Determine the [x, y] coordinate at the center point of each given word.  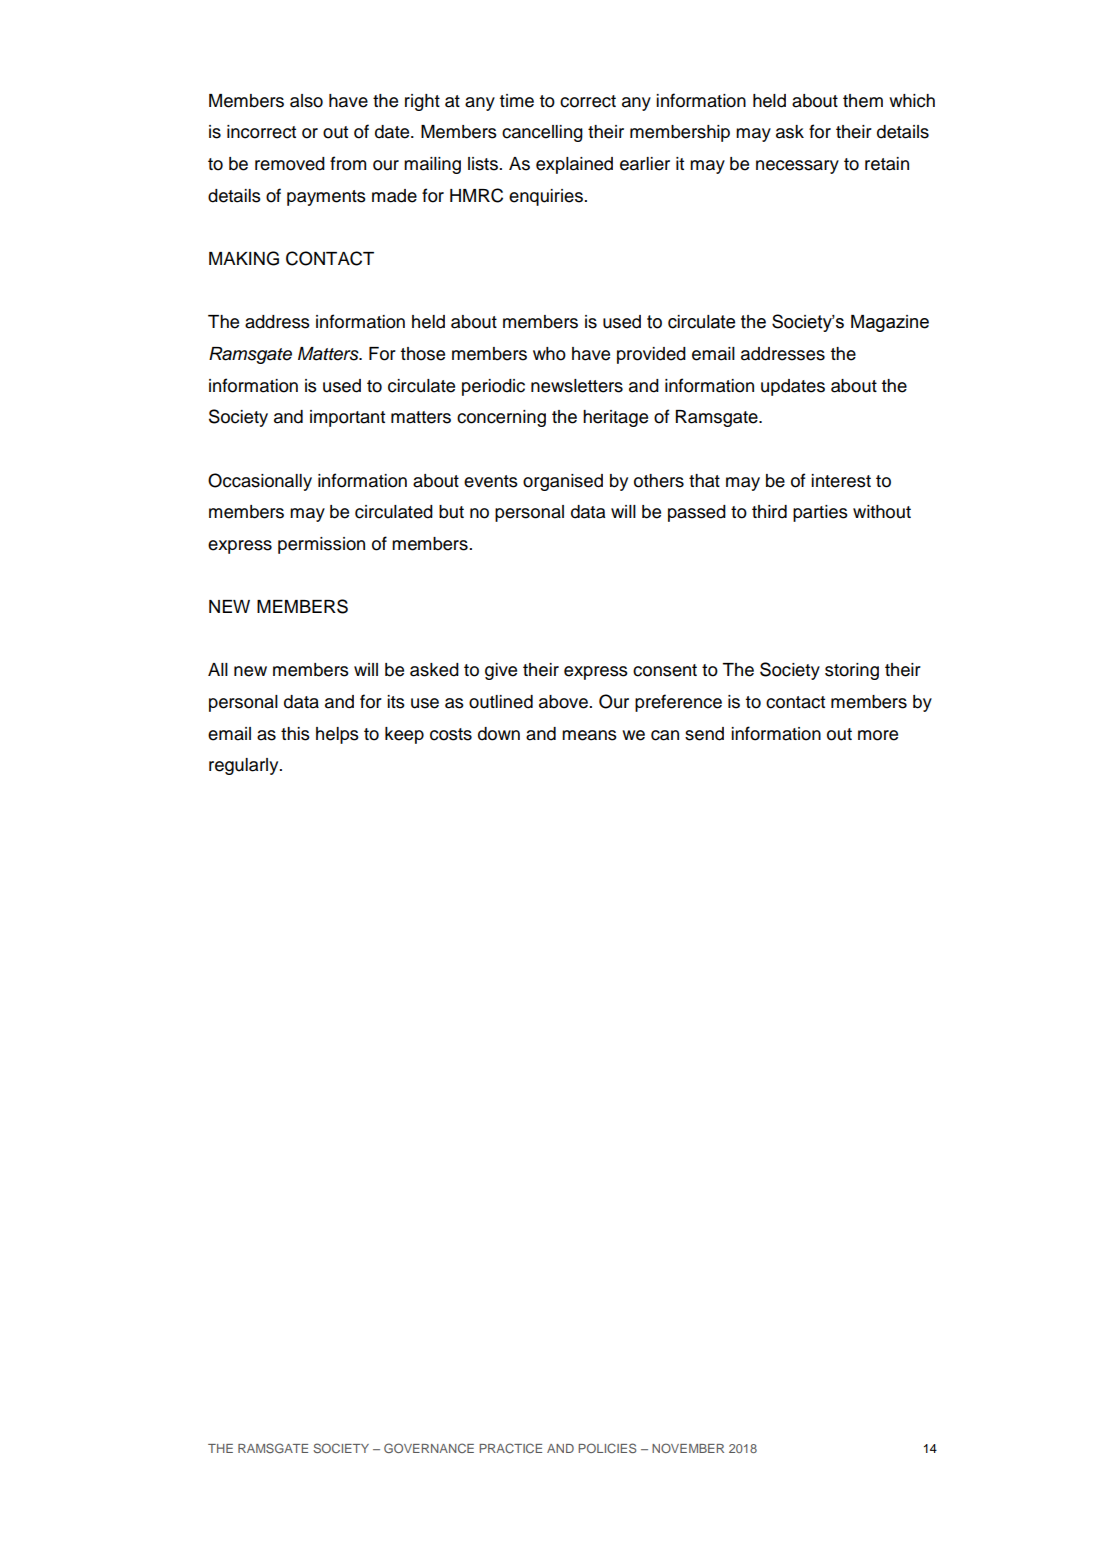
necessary [797, 167]
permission [321, 545]
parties [820, 513]
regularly [245, 766]
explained [574, 165]
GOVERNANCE [429, 1448]
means [589, 735]
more [878, 735]
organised [563, 482]
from [348, 163]
